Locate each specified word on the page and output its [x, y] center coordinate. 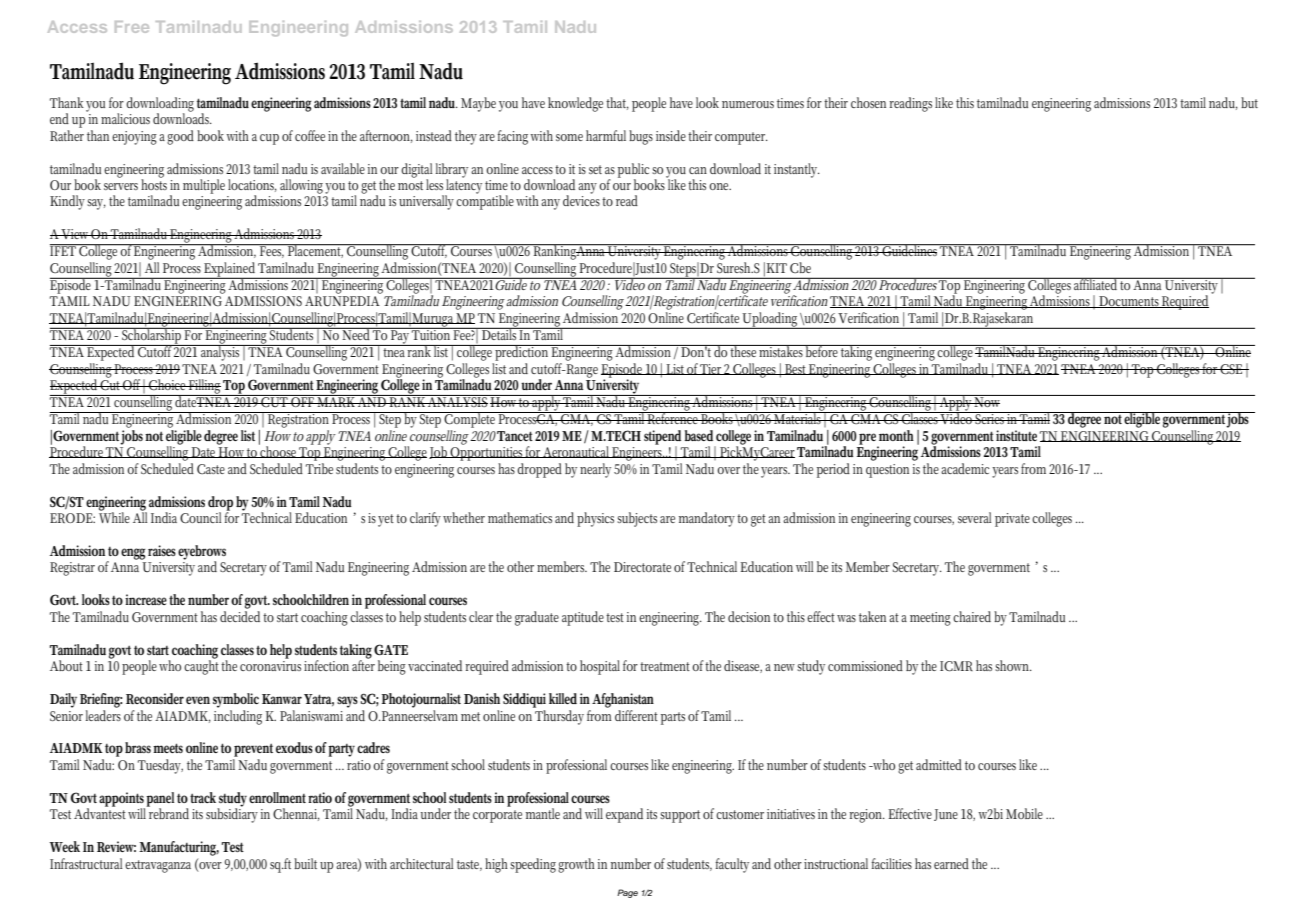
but [1249, 102]
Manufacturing [179, 848]
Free [132, 27]
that [617, 103]
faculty [732, 865]
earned [951, 863]
